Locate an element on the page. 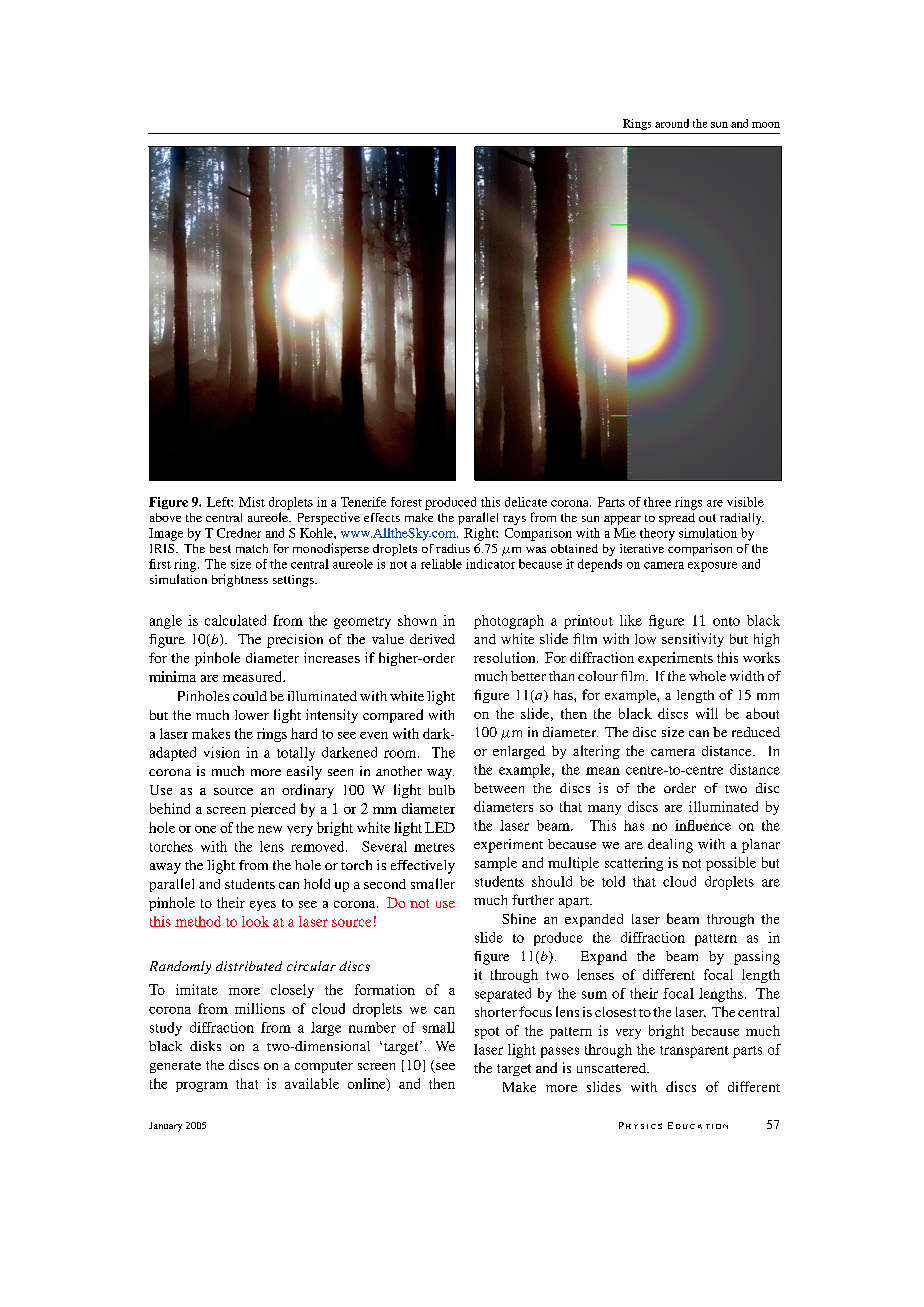 Image resolution: width=924 pixels, height=1307 pixels. metres is located at coordinates (434, 847).
